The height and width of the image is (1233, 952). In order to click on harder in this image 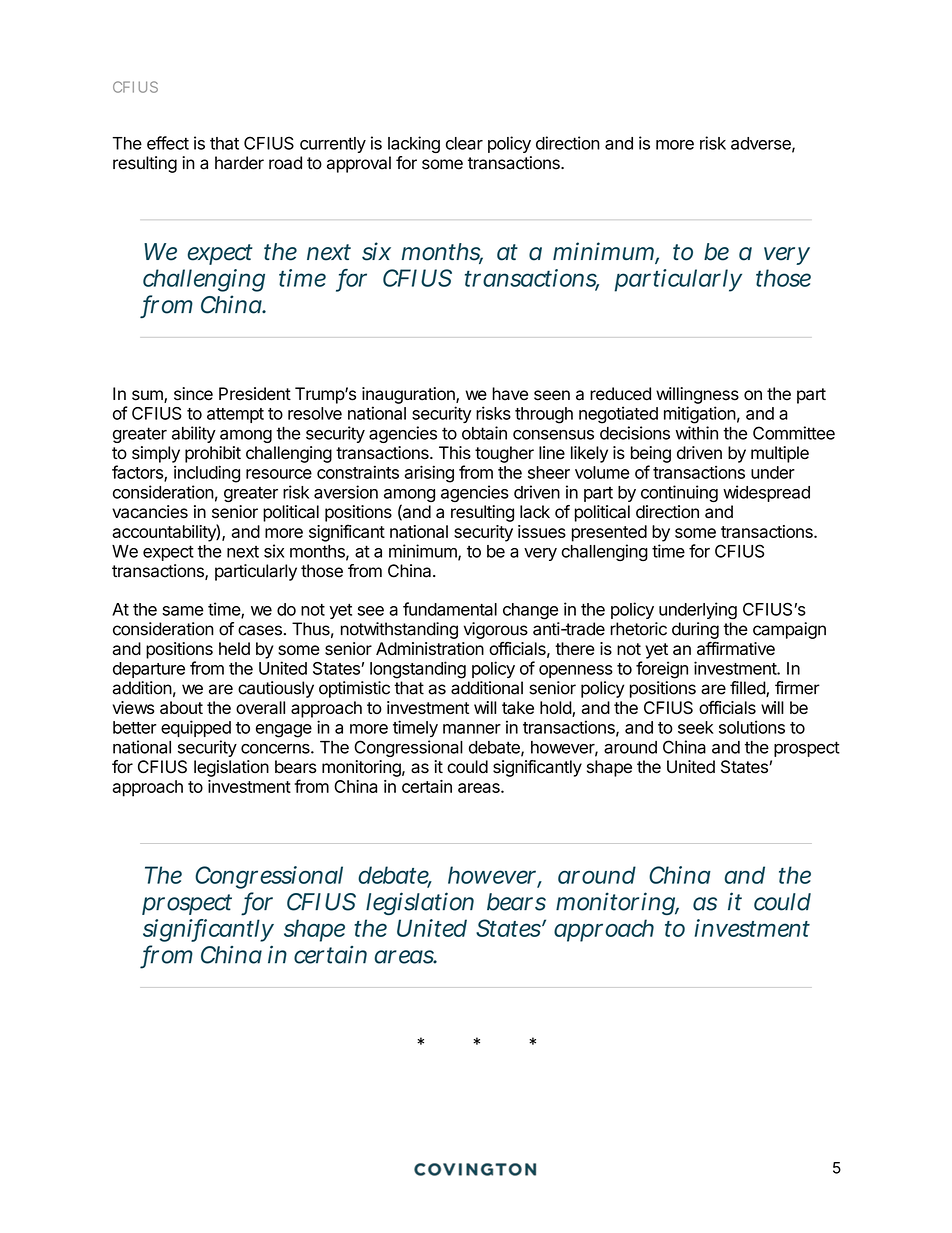, I will do `click(239, 163)`.
